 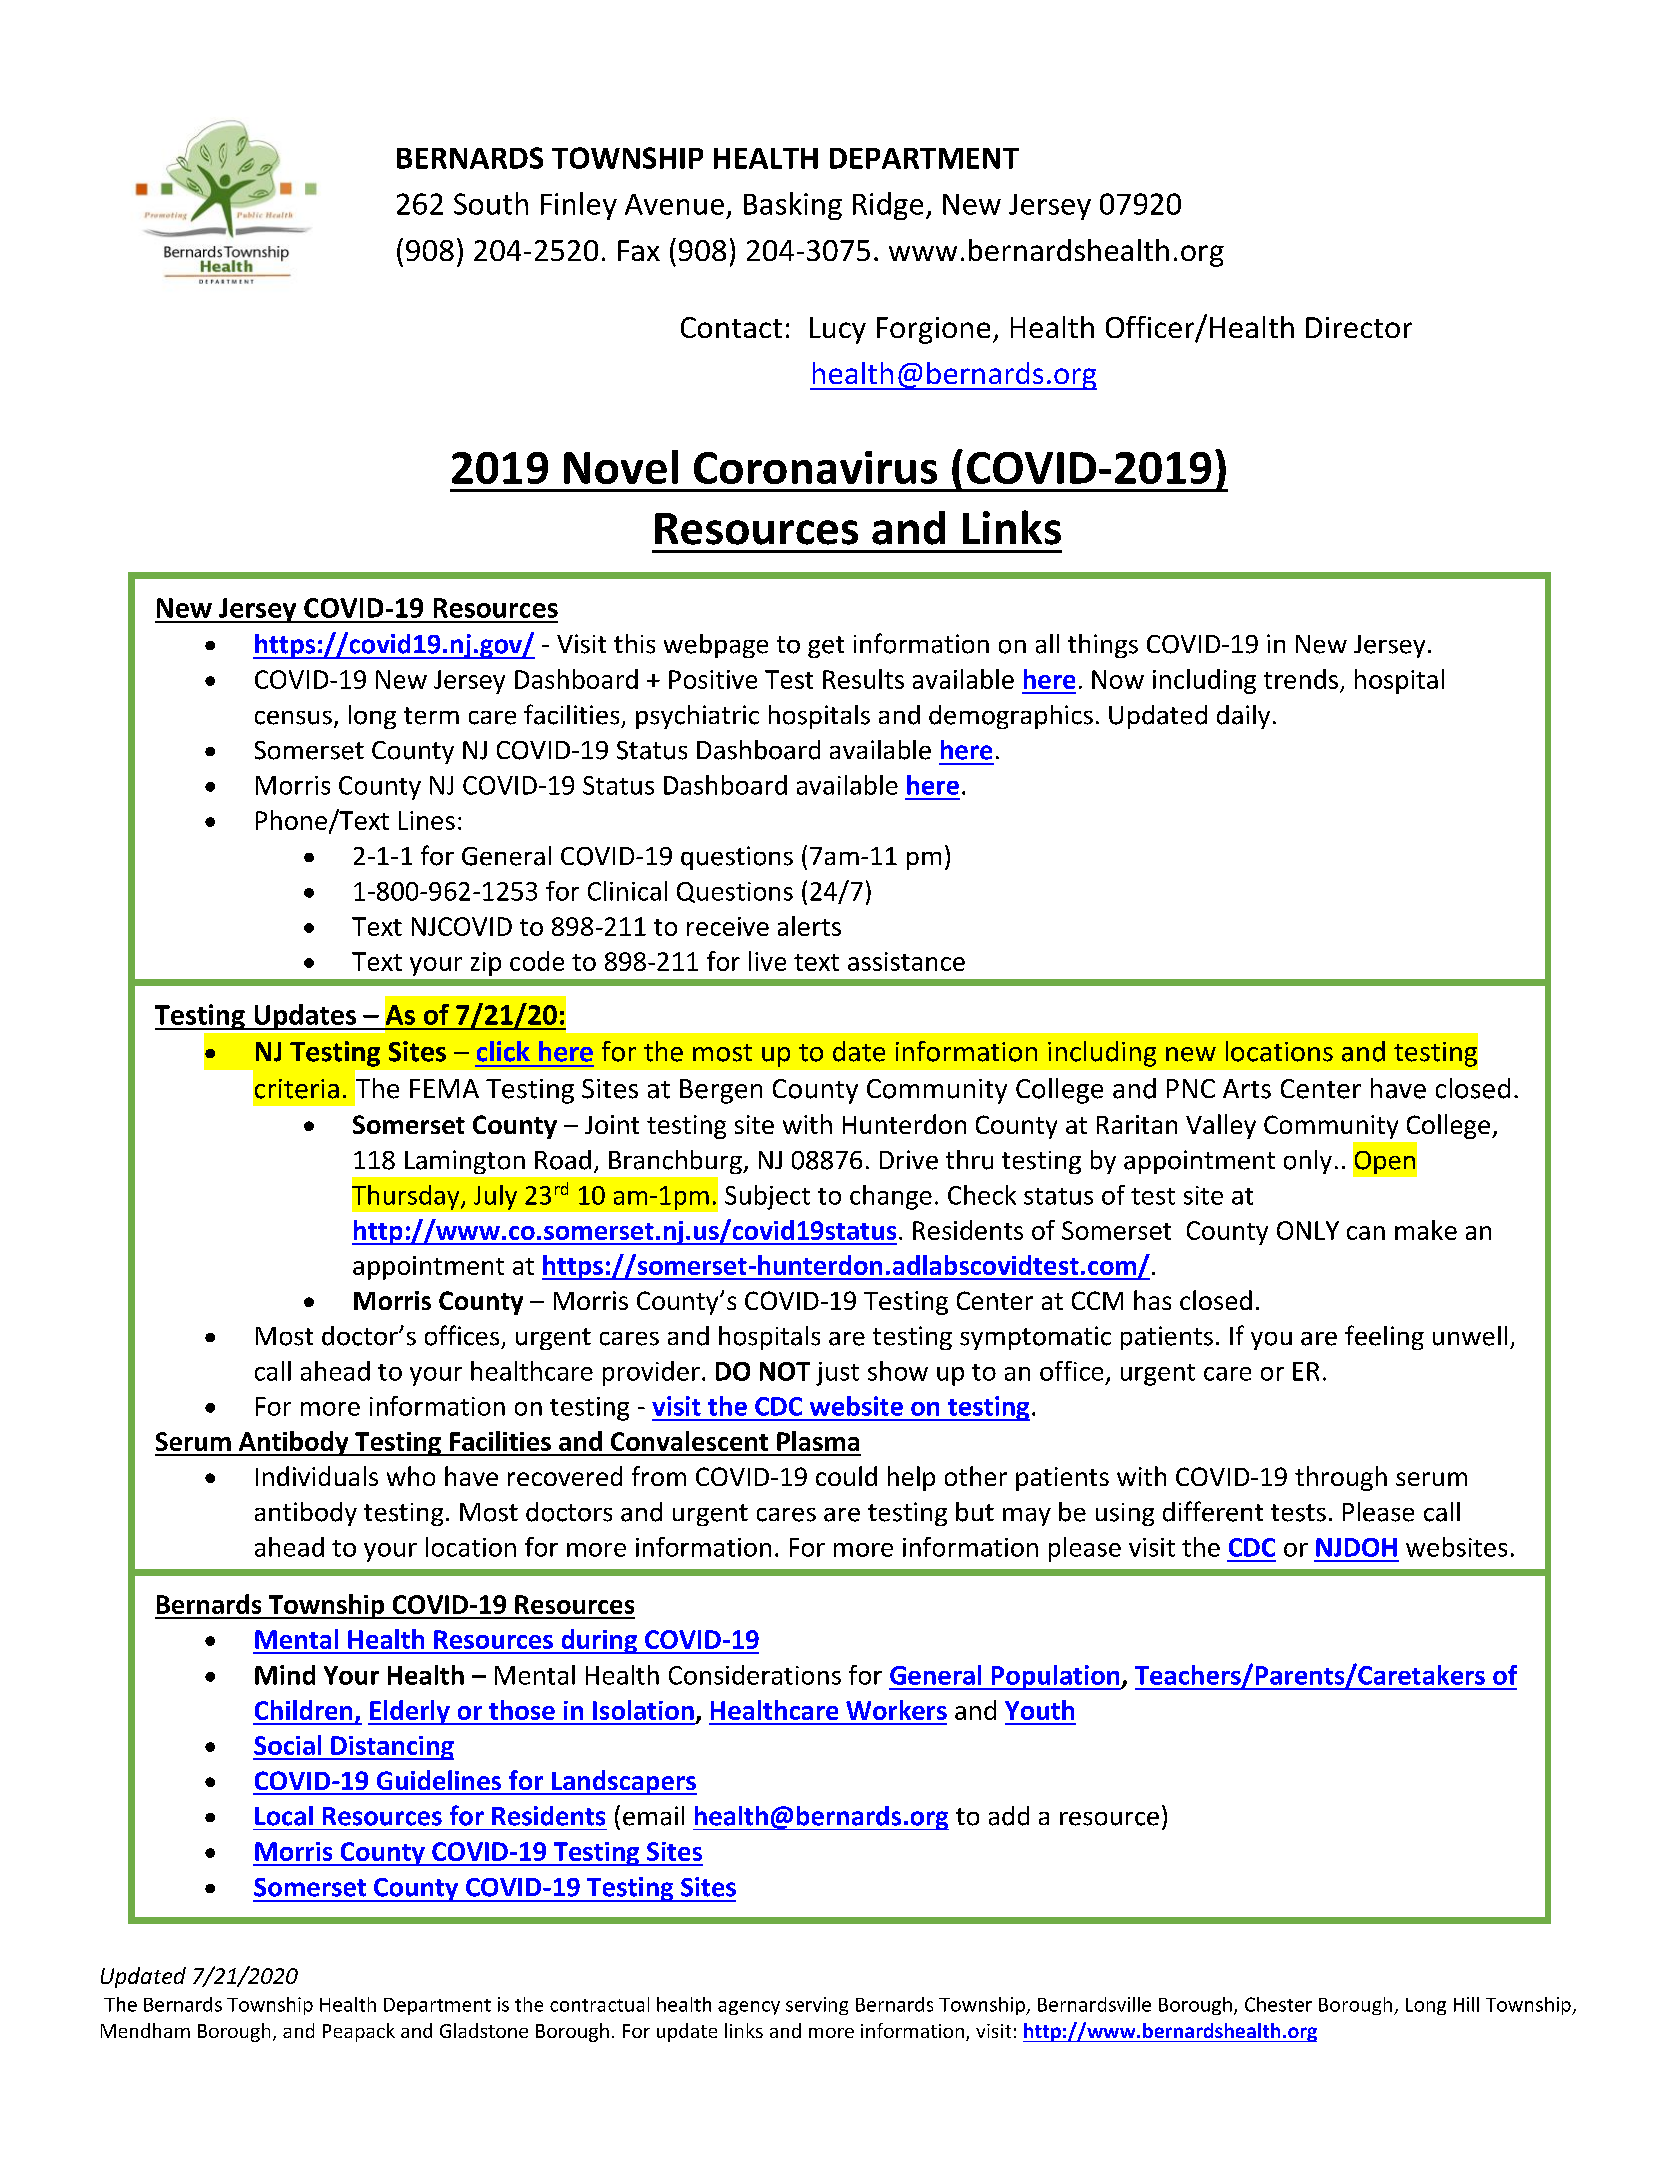 I want to click on Results, so click(x=863, y=679).
